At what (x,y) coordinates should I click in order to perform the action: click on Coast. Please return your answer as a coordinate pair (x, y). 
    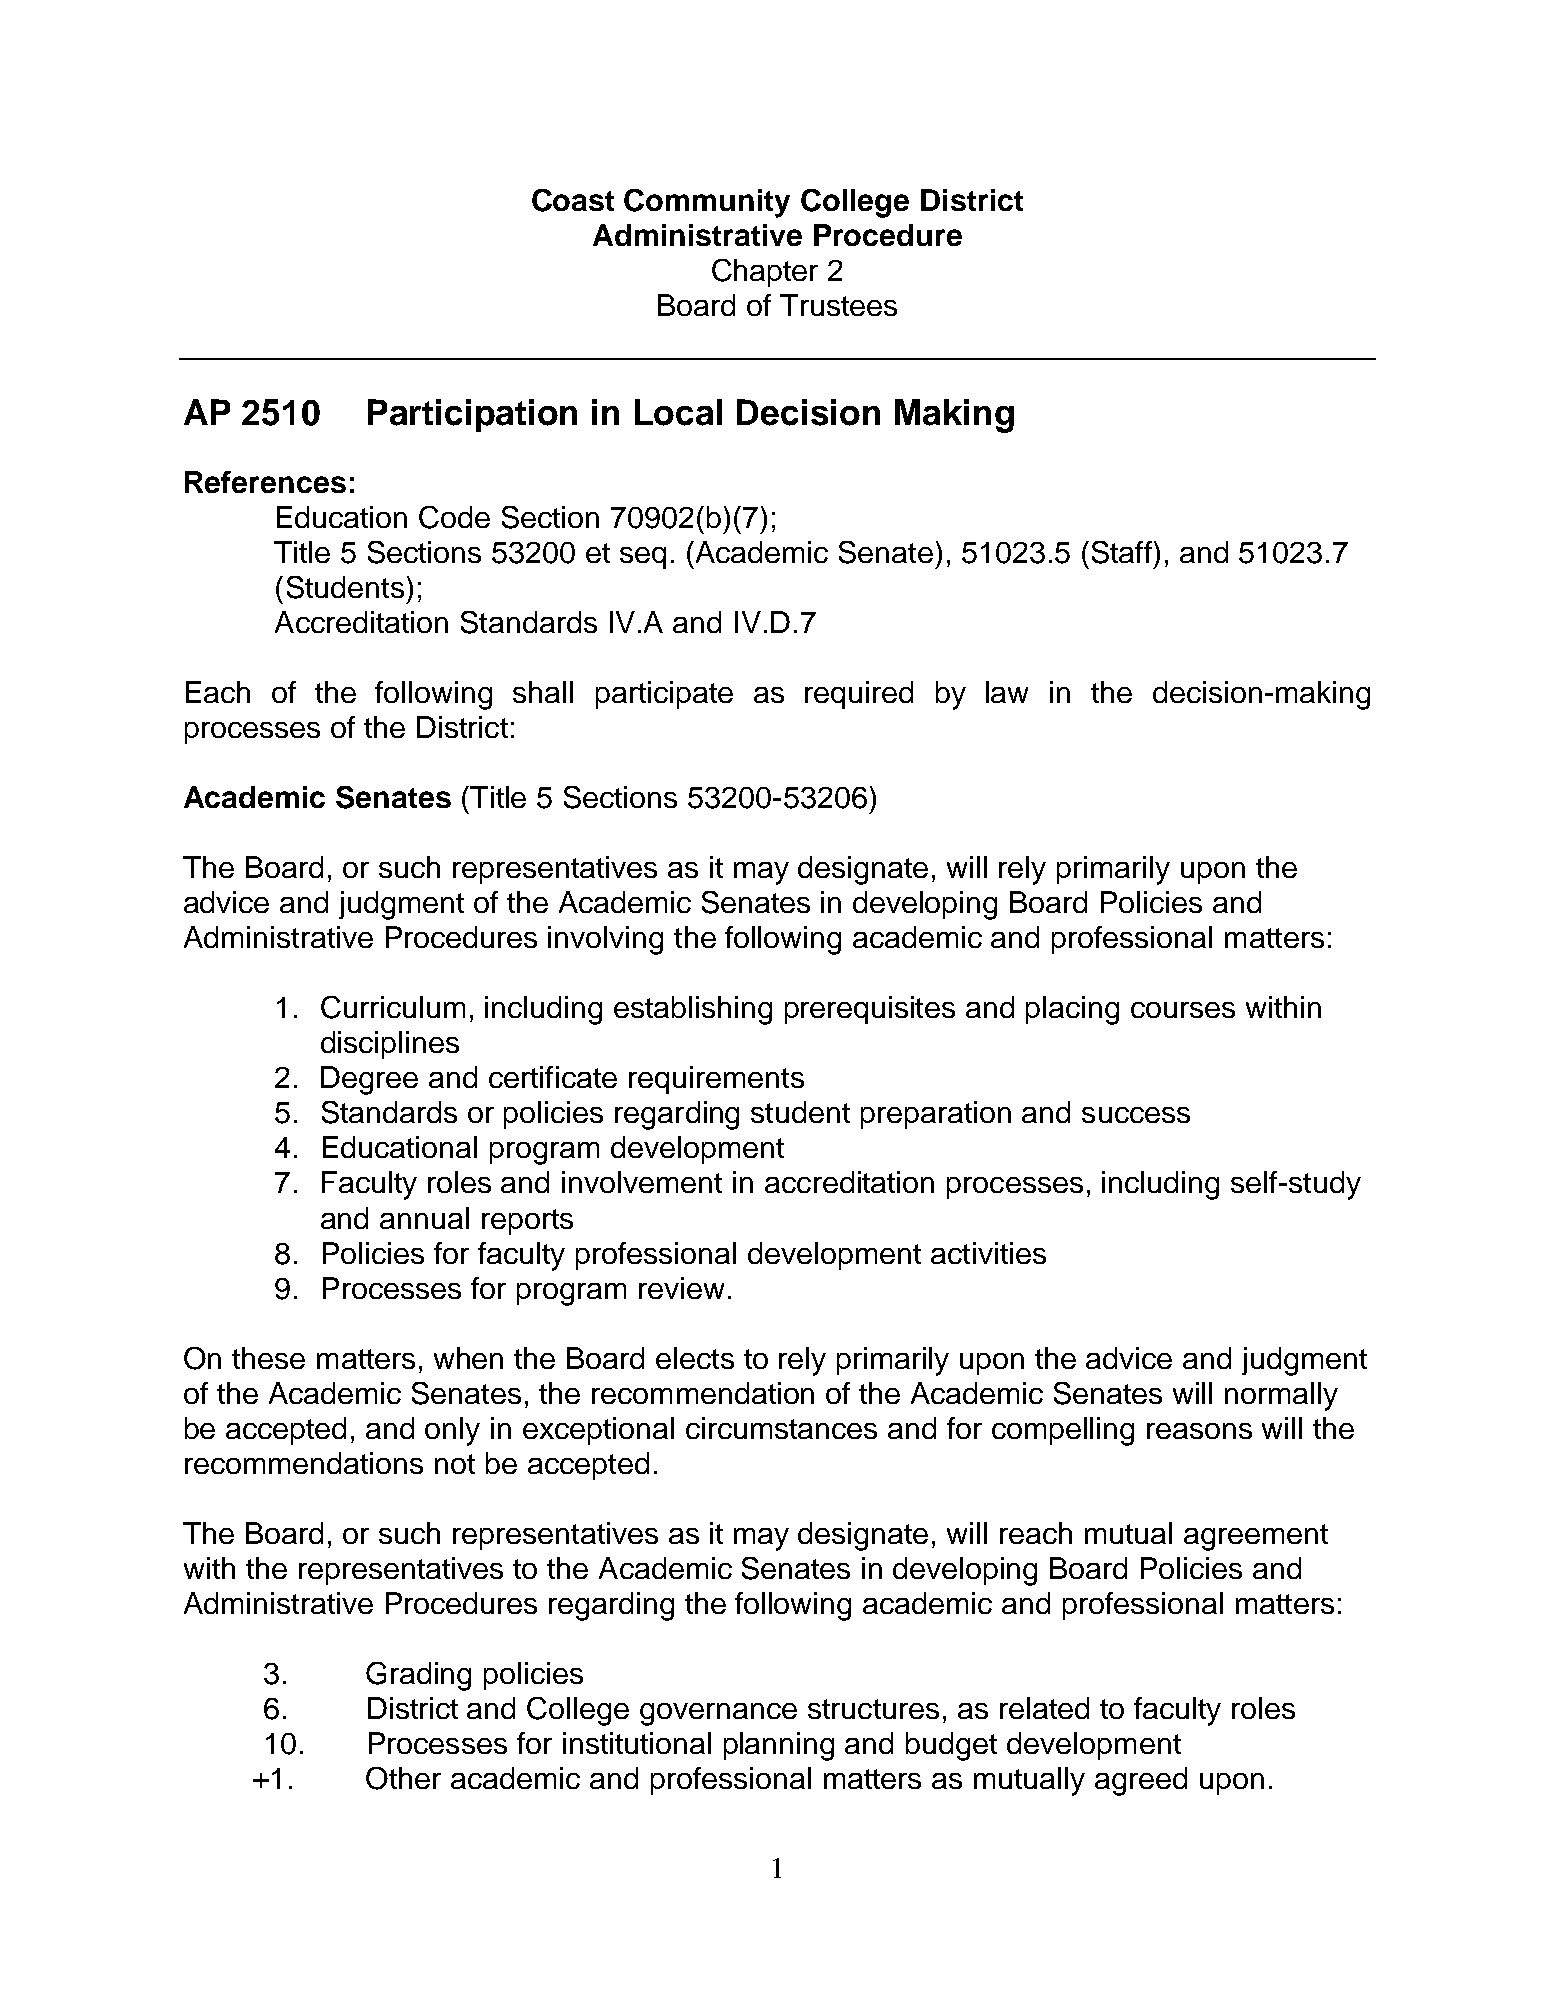
    Looking at the image, I should click on (573, 200).
